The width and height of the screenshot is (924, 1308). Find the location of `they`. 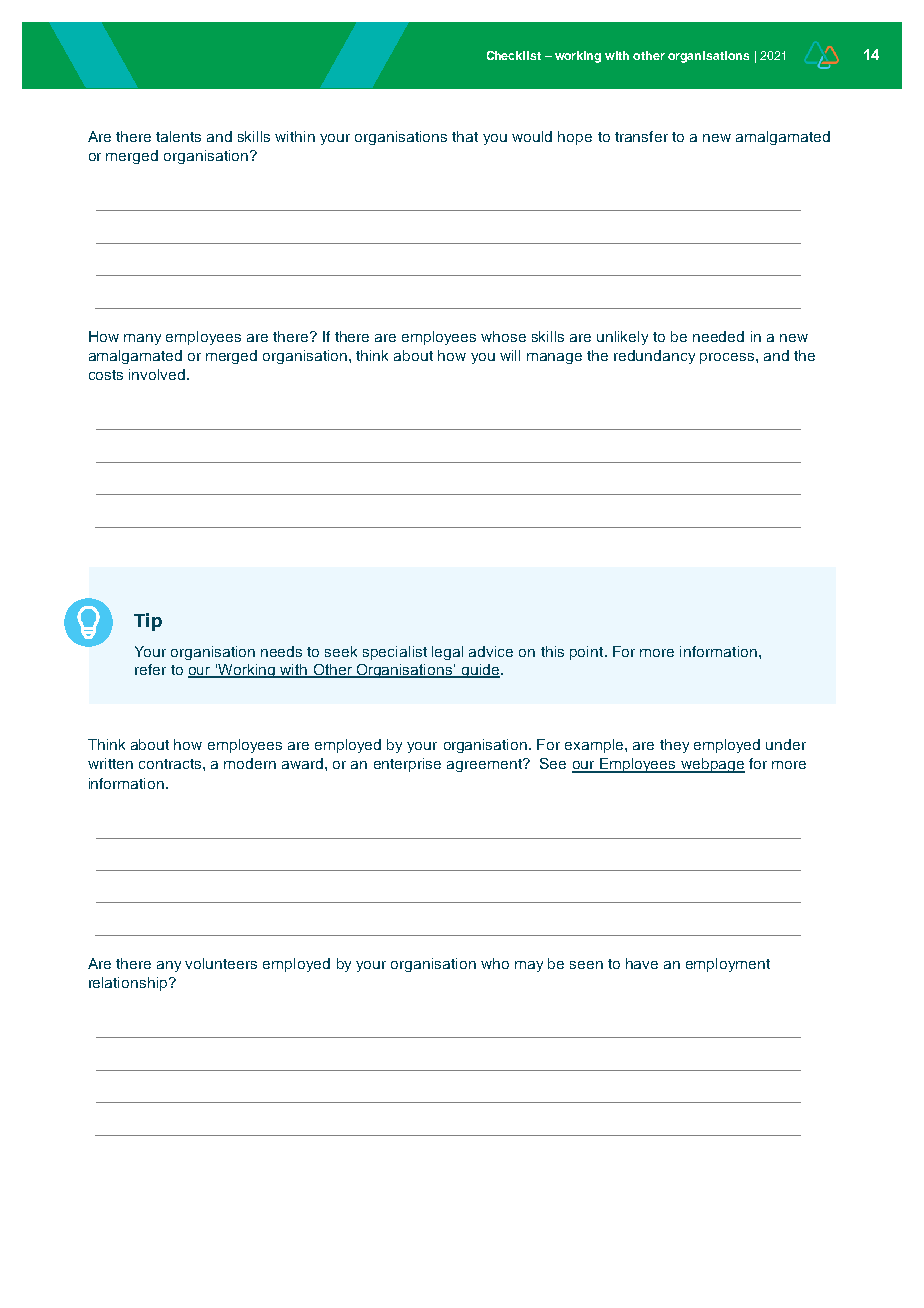

they is located at coordinates (674, 746).
